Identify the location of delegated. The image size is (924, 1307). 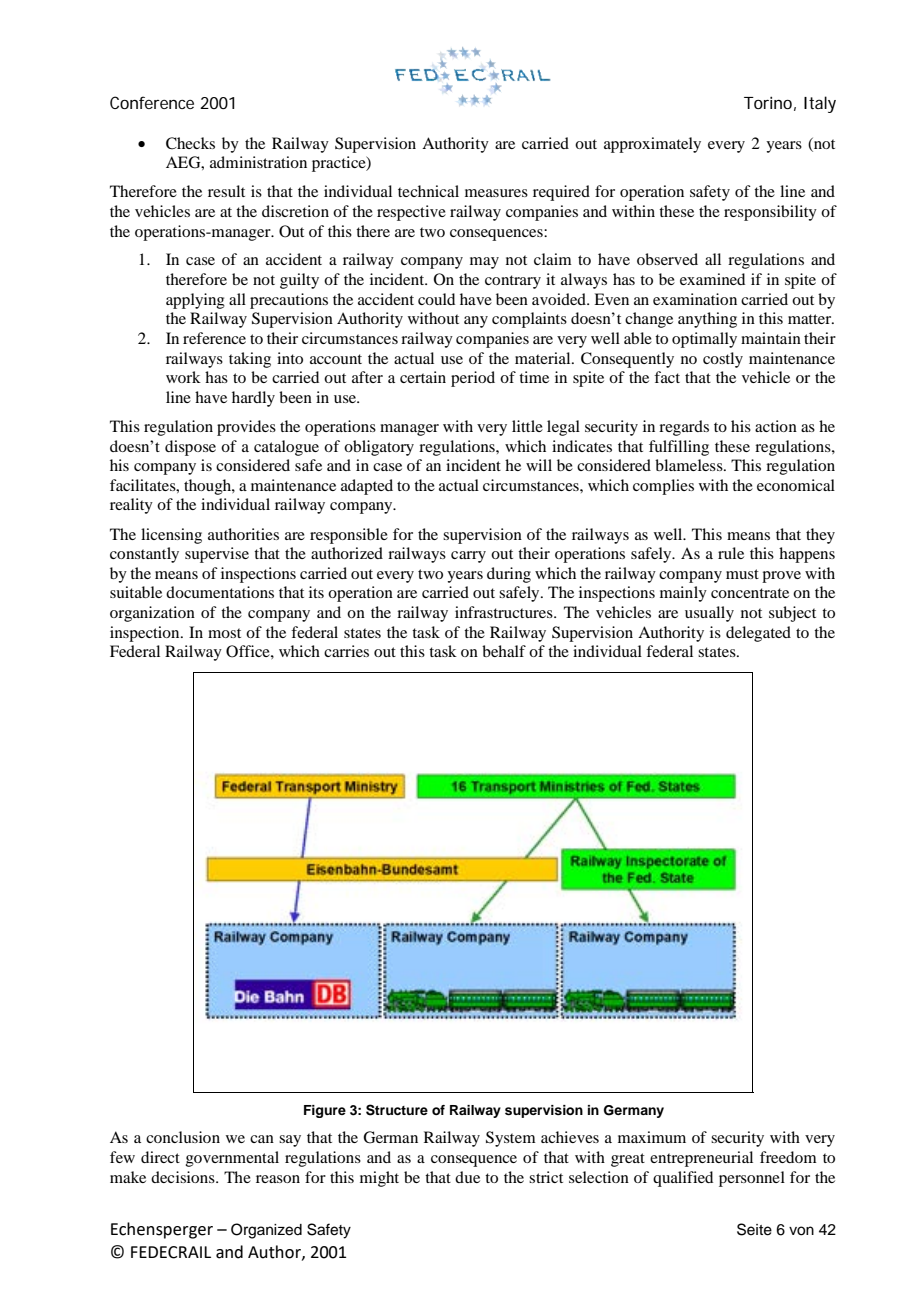
(758, 634).
